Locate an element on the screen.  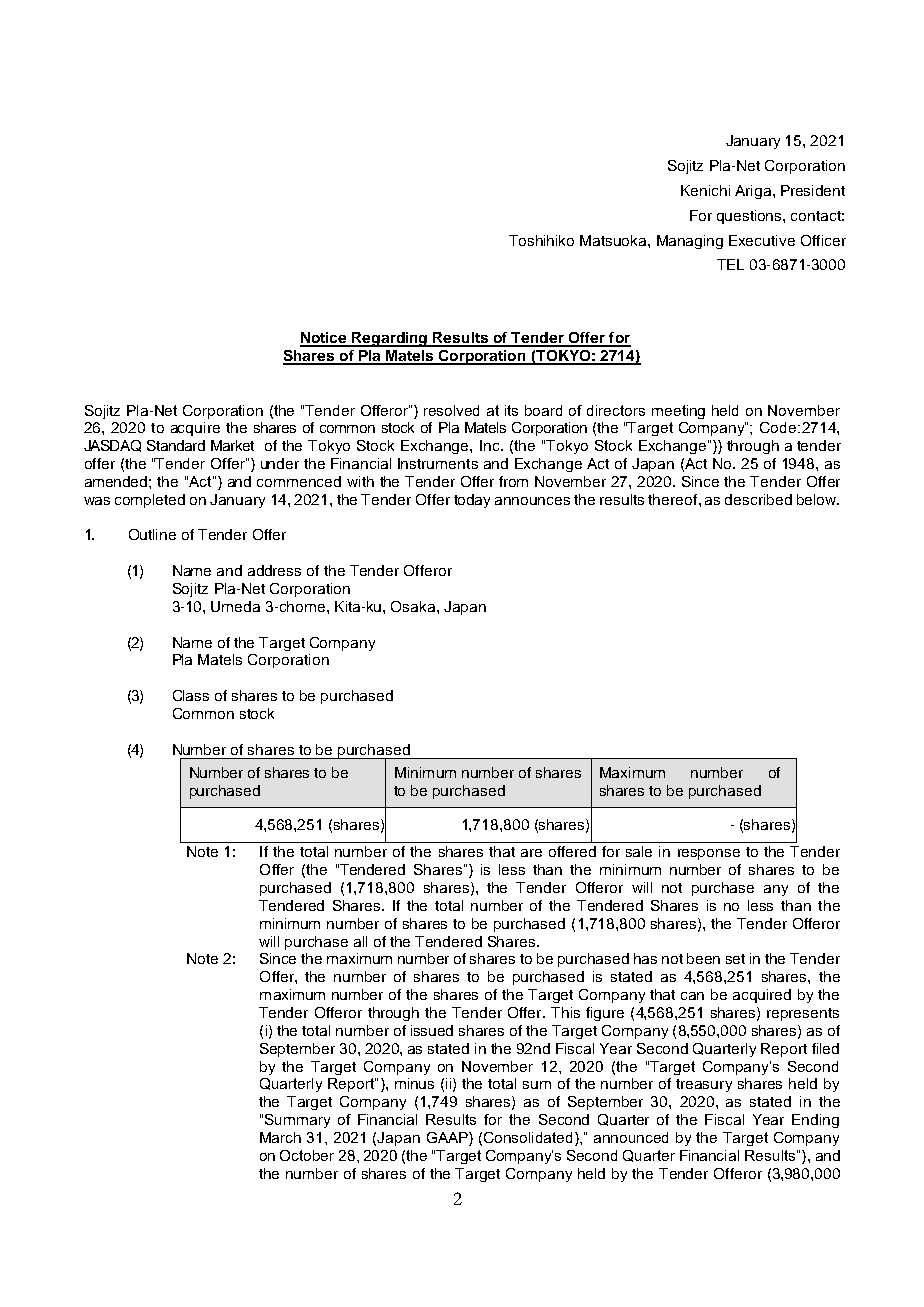
Standard is located at coordinates (176, 445).
